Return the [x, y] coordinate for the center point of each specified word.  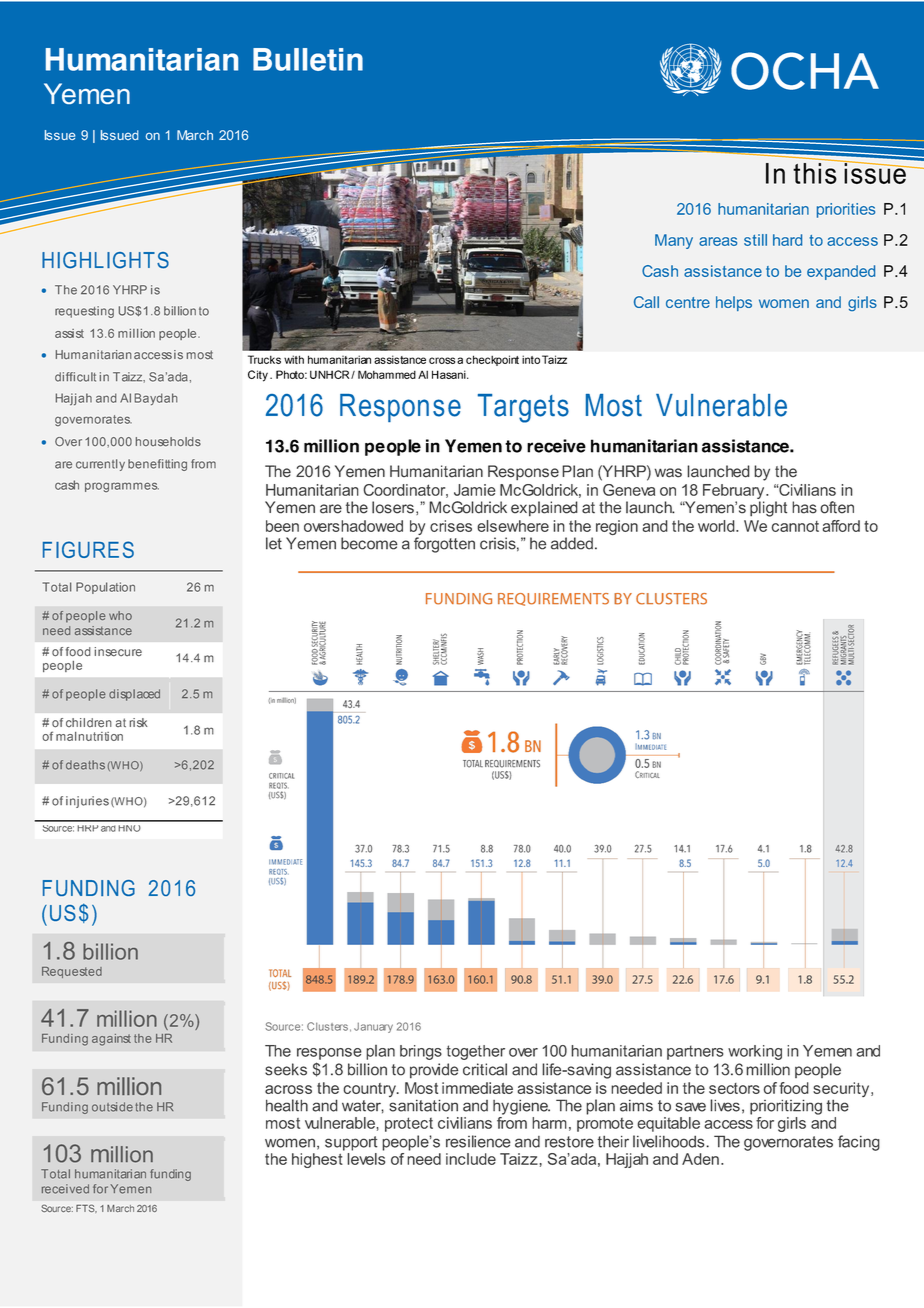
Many [674, 241]
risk [139, 723]
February [735, 493]
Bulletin [308, 59]
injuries [87, 802]
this [816, 172]
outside [112, 1107]
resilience [478, 1141]
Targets [523, 408]
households [168, 442]
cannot [795, 526]
